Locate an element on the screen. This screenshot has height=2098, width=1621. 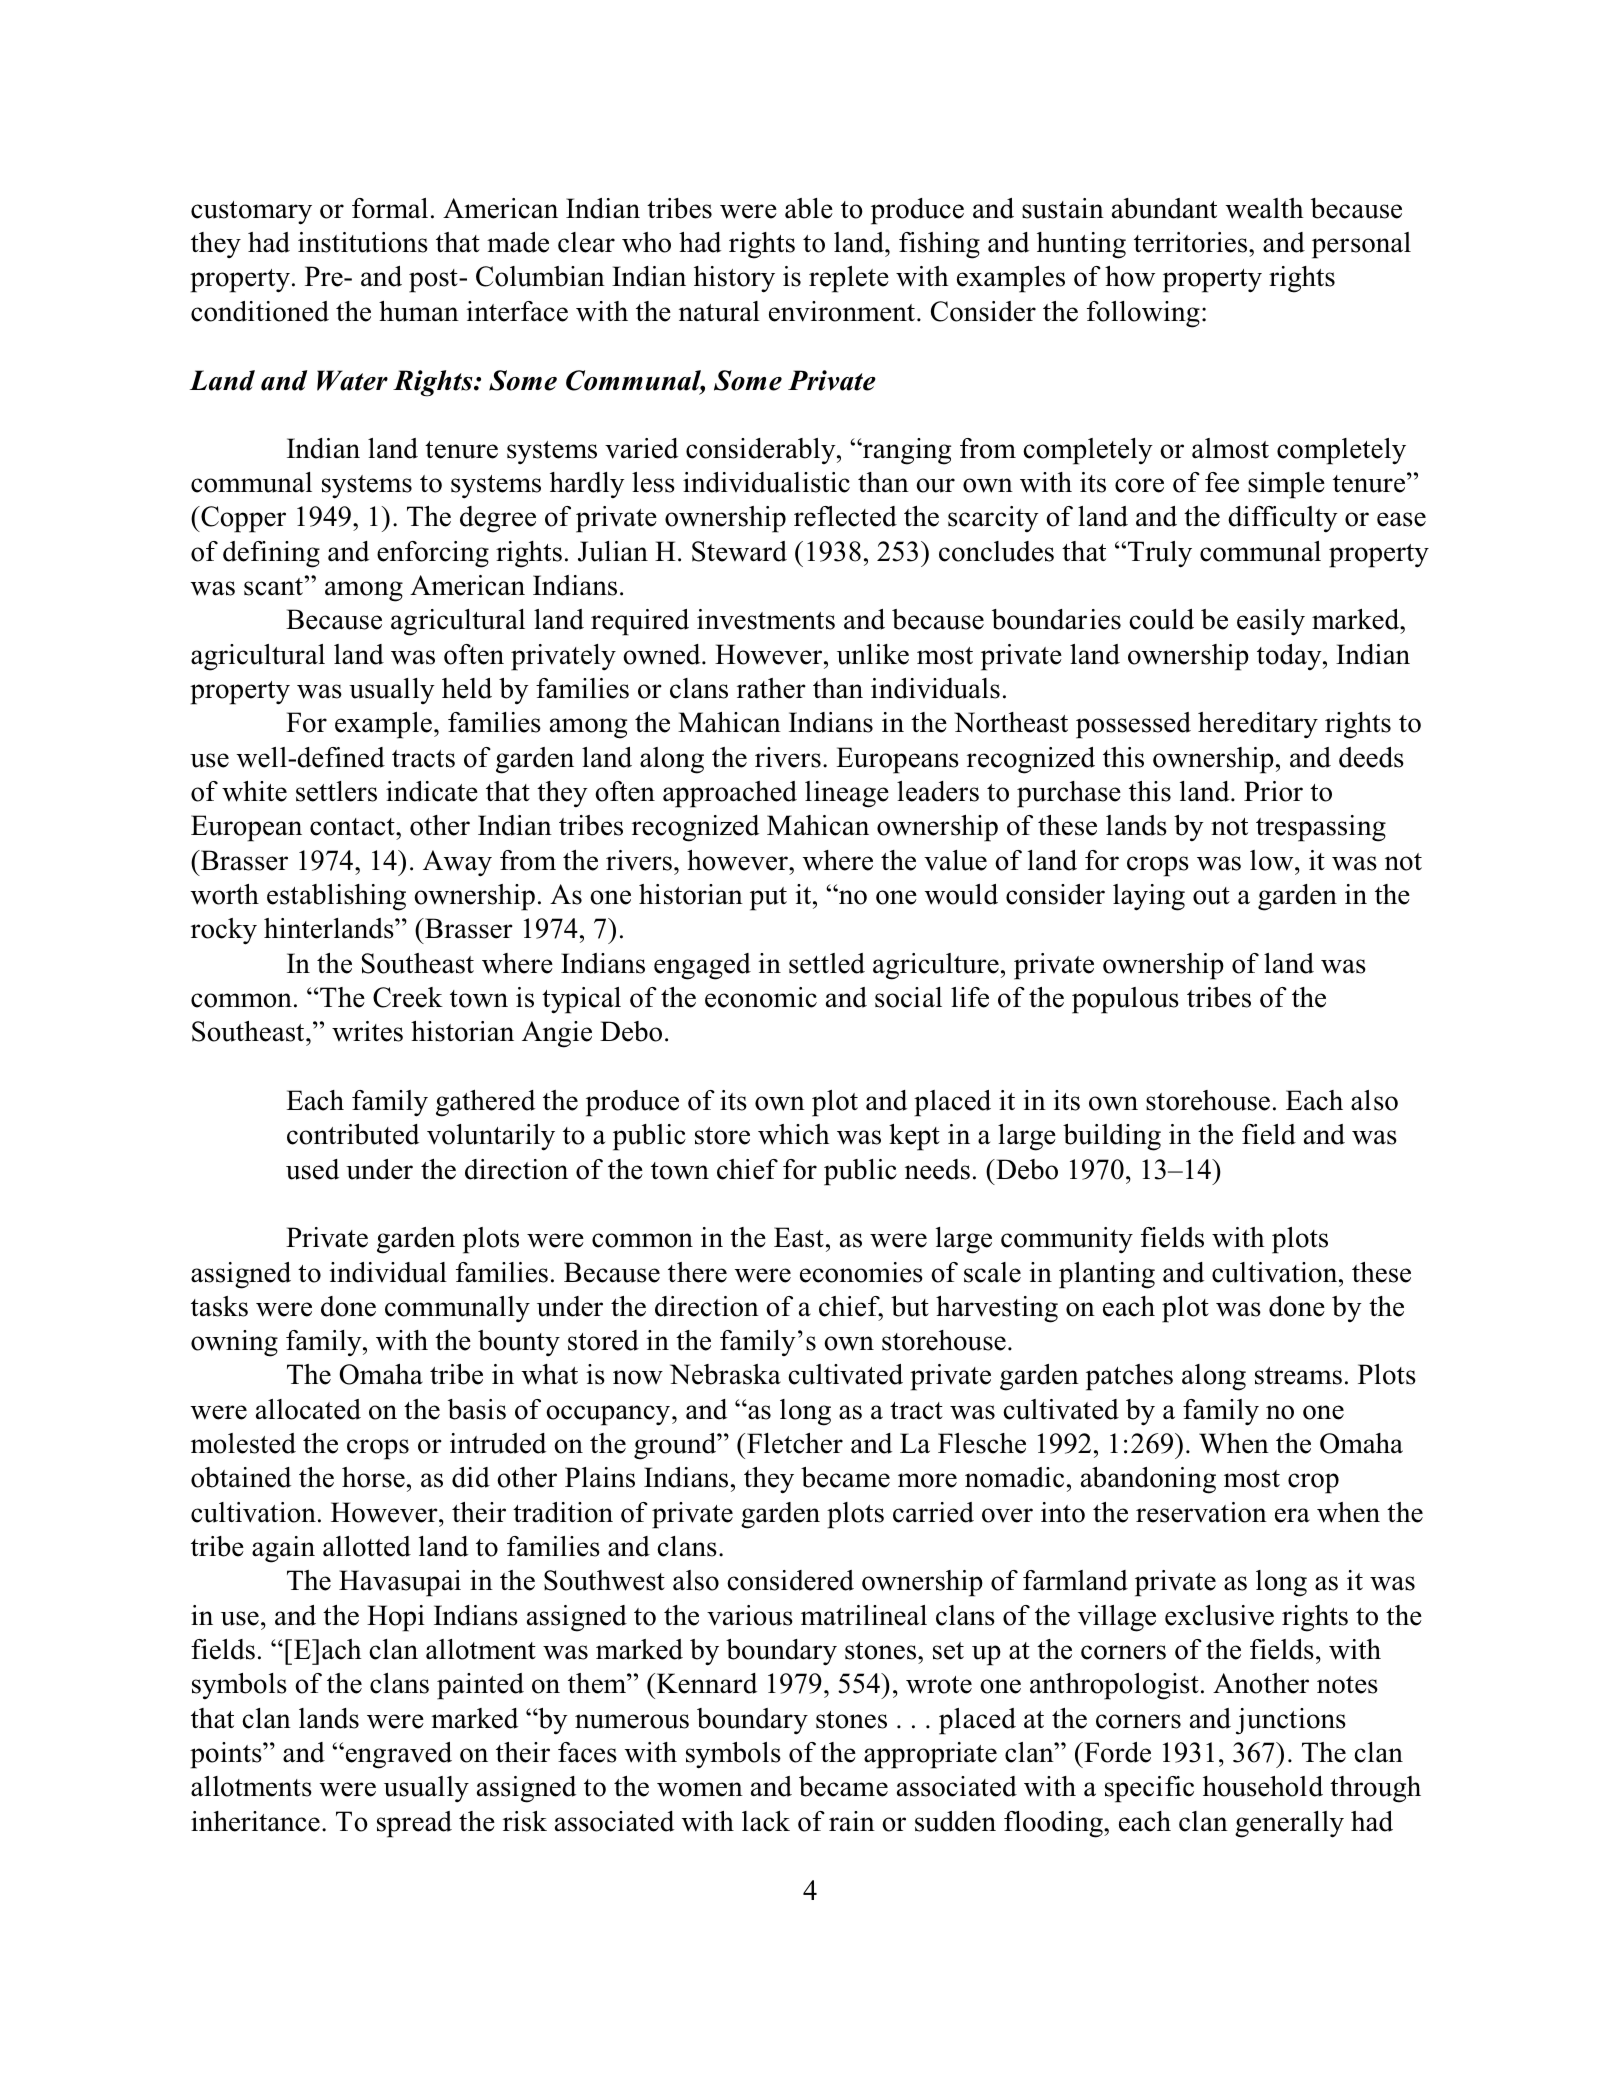
streams is located at coordinates (1298, 1376).
